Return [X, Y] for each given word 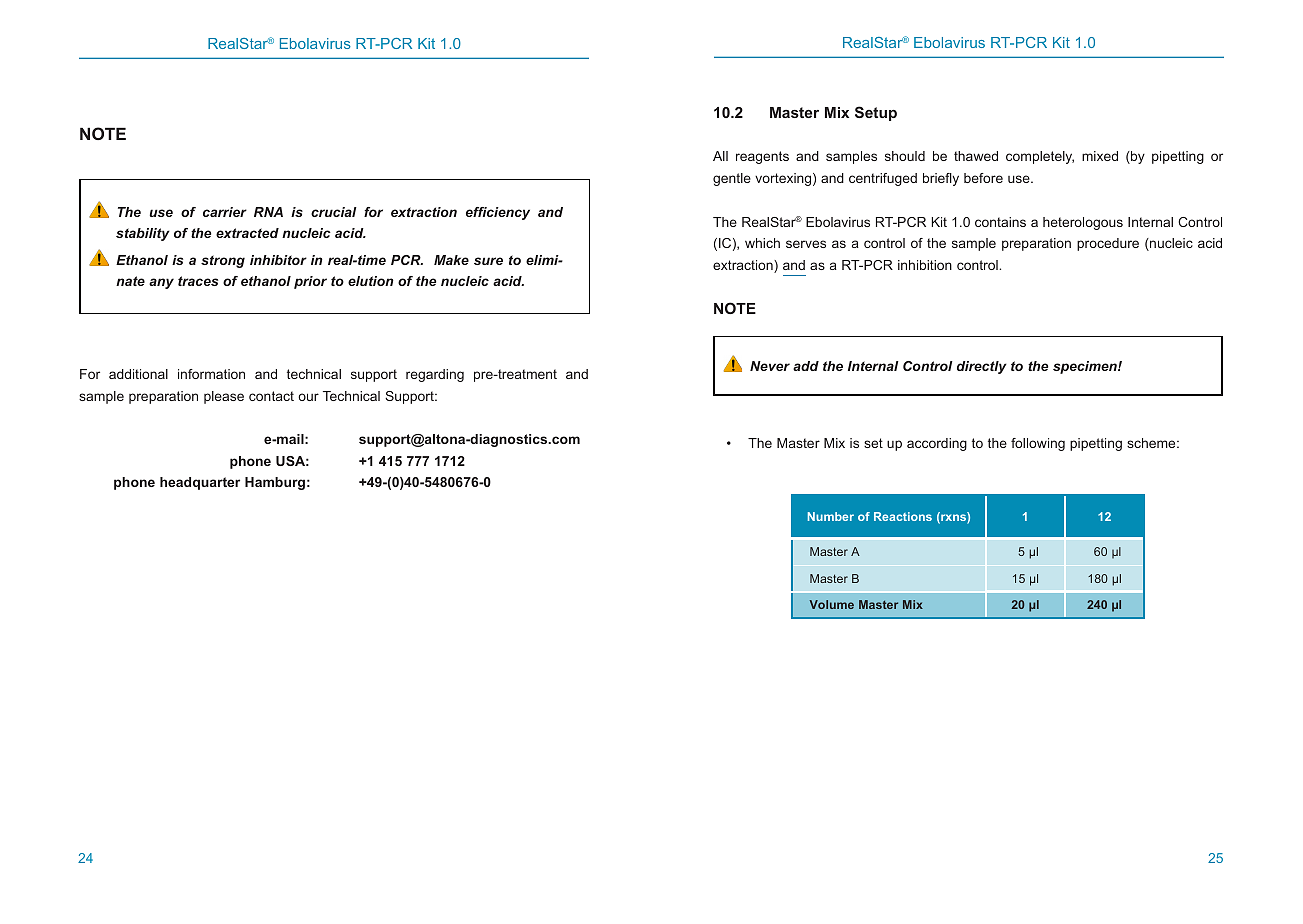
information [211, 374]
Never [770, 366]
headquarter [200, 483]
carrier [225, 212]
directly [982, 367]
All [720, 156]
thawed [976, 156]
